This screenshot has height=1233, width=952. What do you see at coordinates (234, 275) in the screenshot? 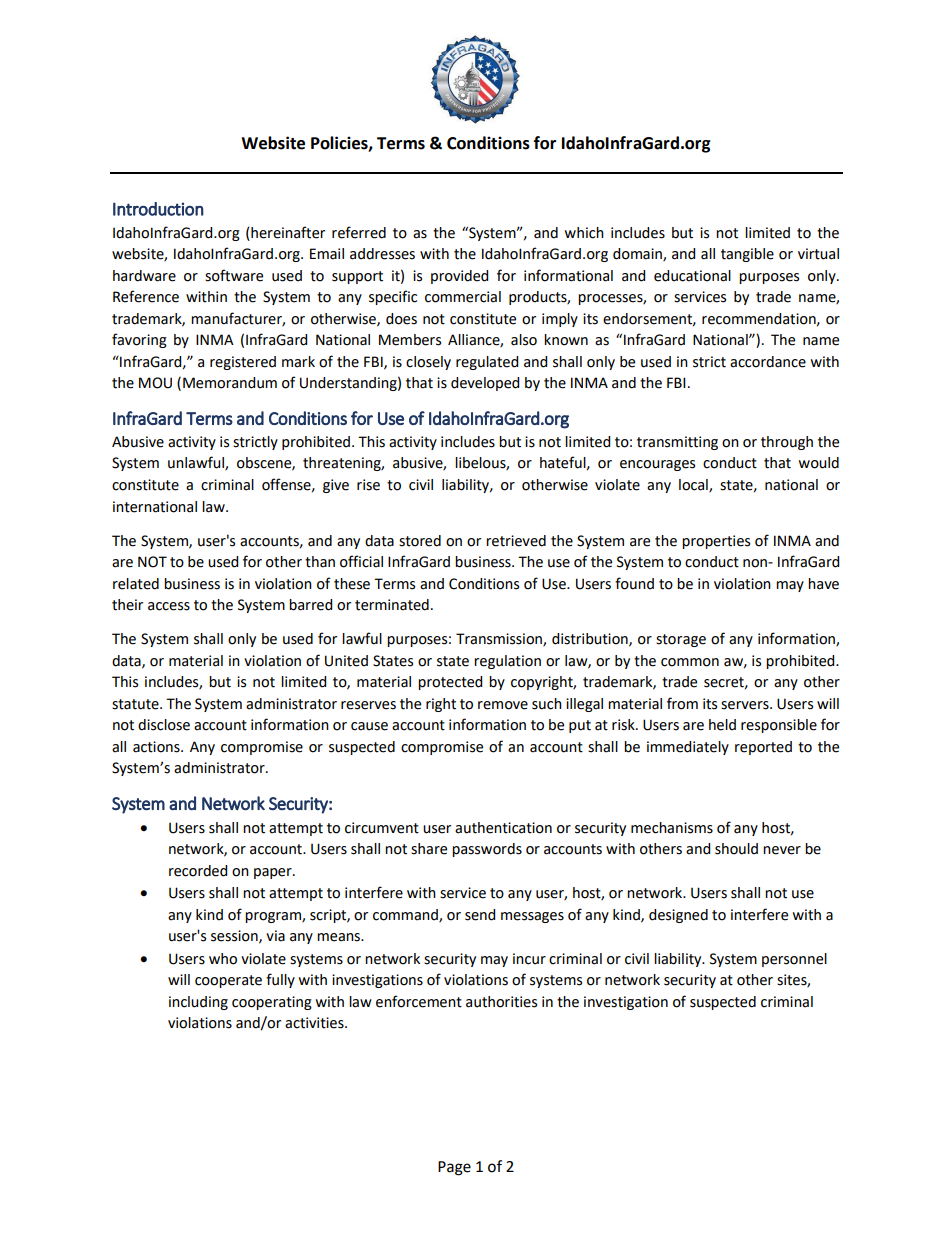
I see `software` at bounding box center [234, 275].
